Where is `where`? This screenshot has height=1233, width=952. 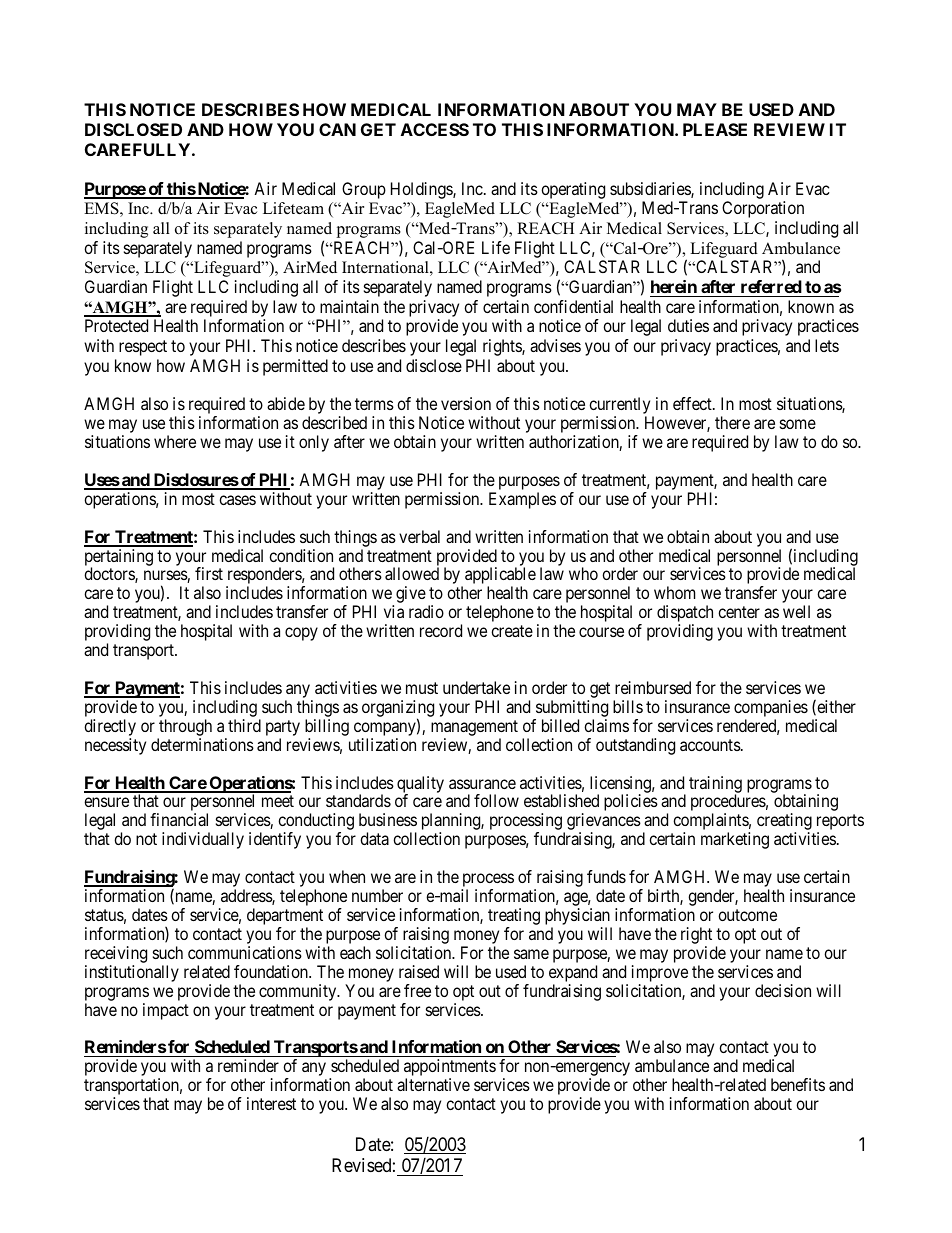
where is located at coordinates (175, 441).
